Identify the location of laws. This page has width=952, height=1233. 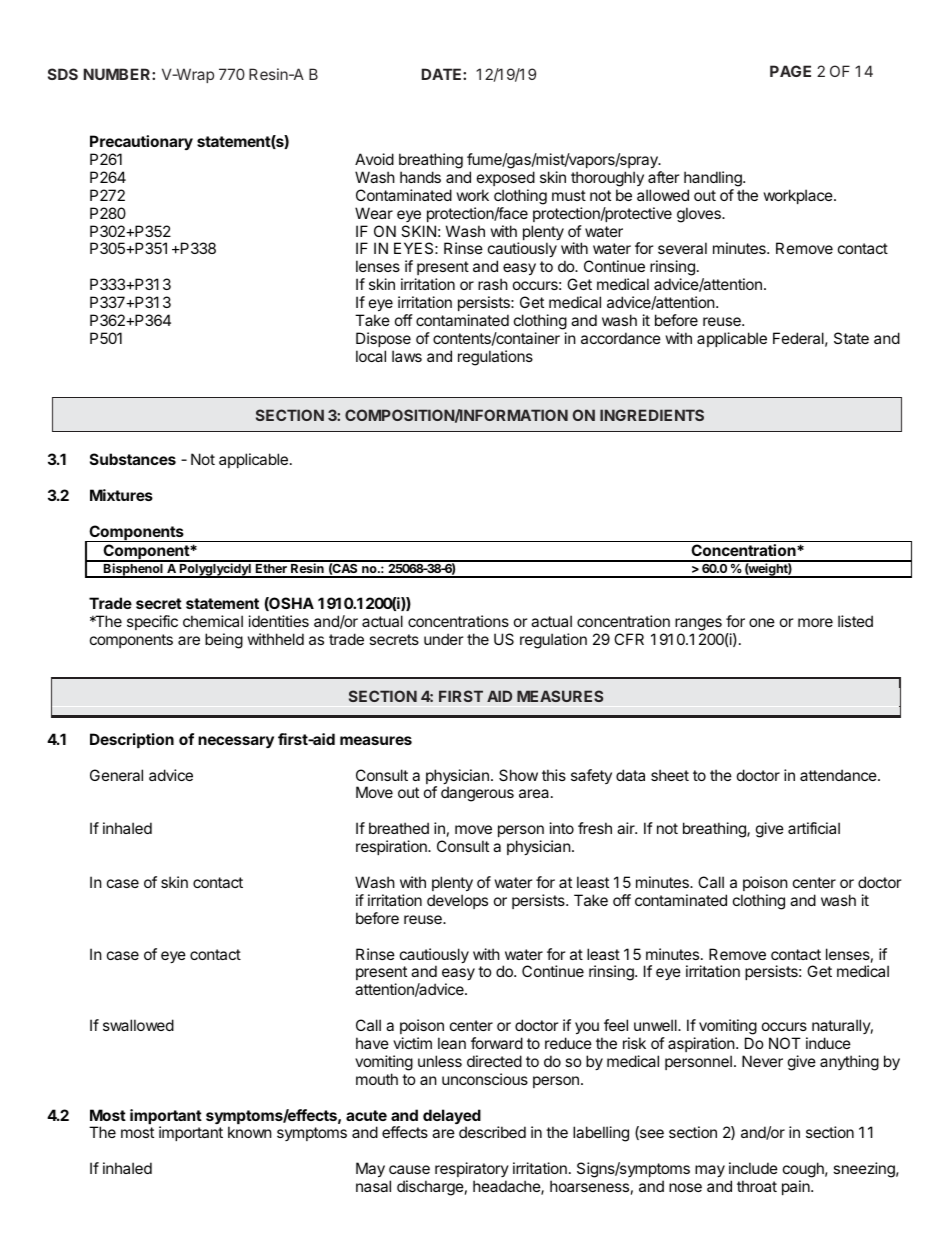
(407, 356).
